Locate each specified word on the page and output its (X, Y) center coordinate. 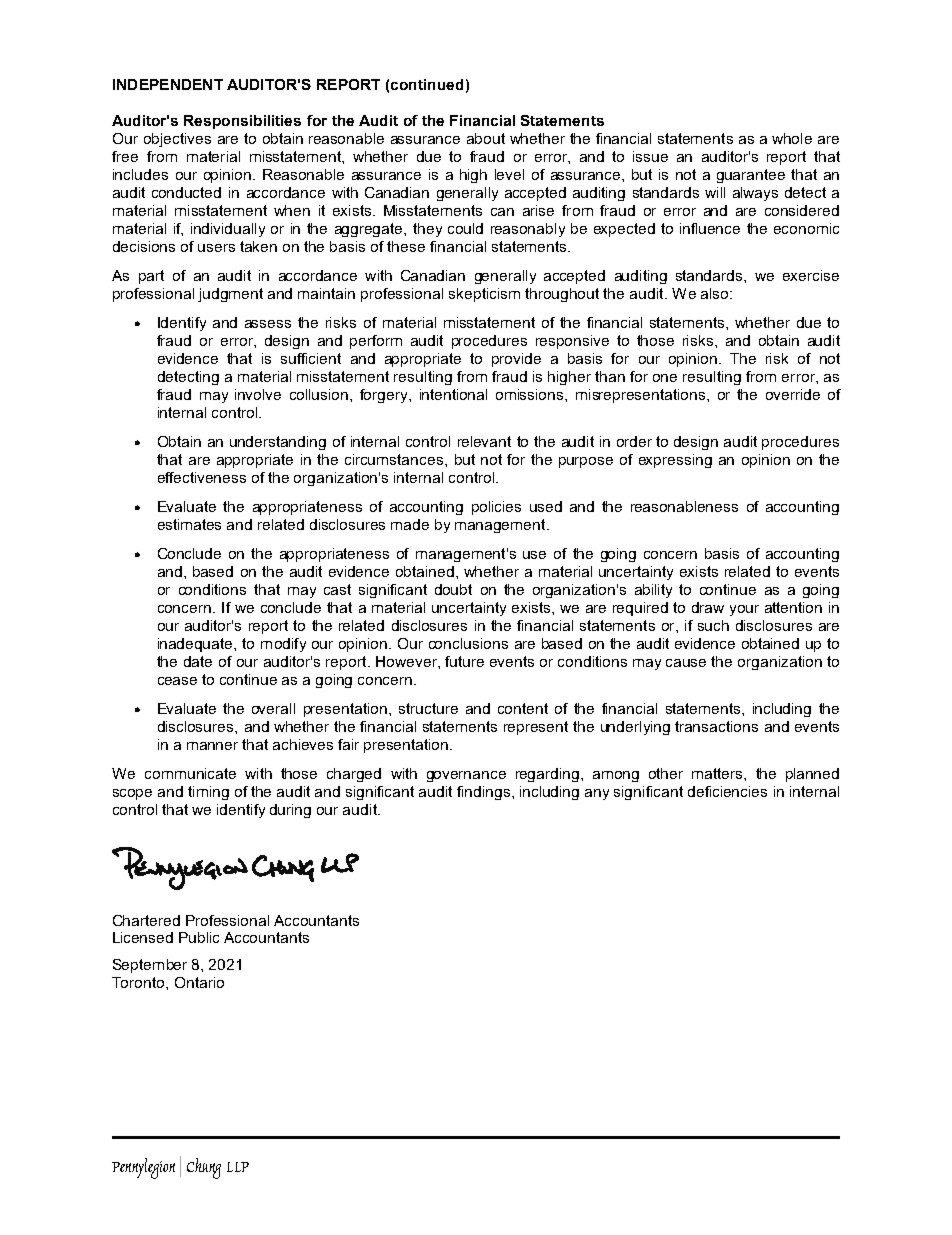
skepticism (484, 295)
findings (483, 793)
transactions (716, 726)
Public (199, 937)
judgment (230, 295)
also (716, 293)
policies (496, 508)
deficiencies (727, 791)
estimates (189, 524)
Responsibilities (242, 122)
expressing (675, 461)
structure (428, 708)
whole (792, 138)
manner (212, 746)
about (486, 138)
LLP (238, 1167)
